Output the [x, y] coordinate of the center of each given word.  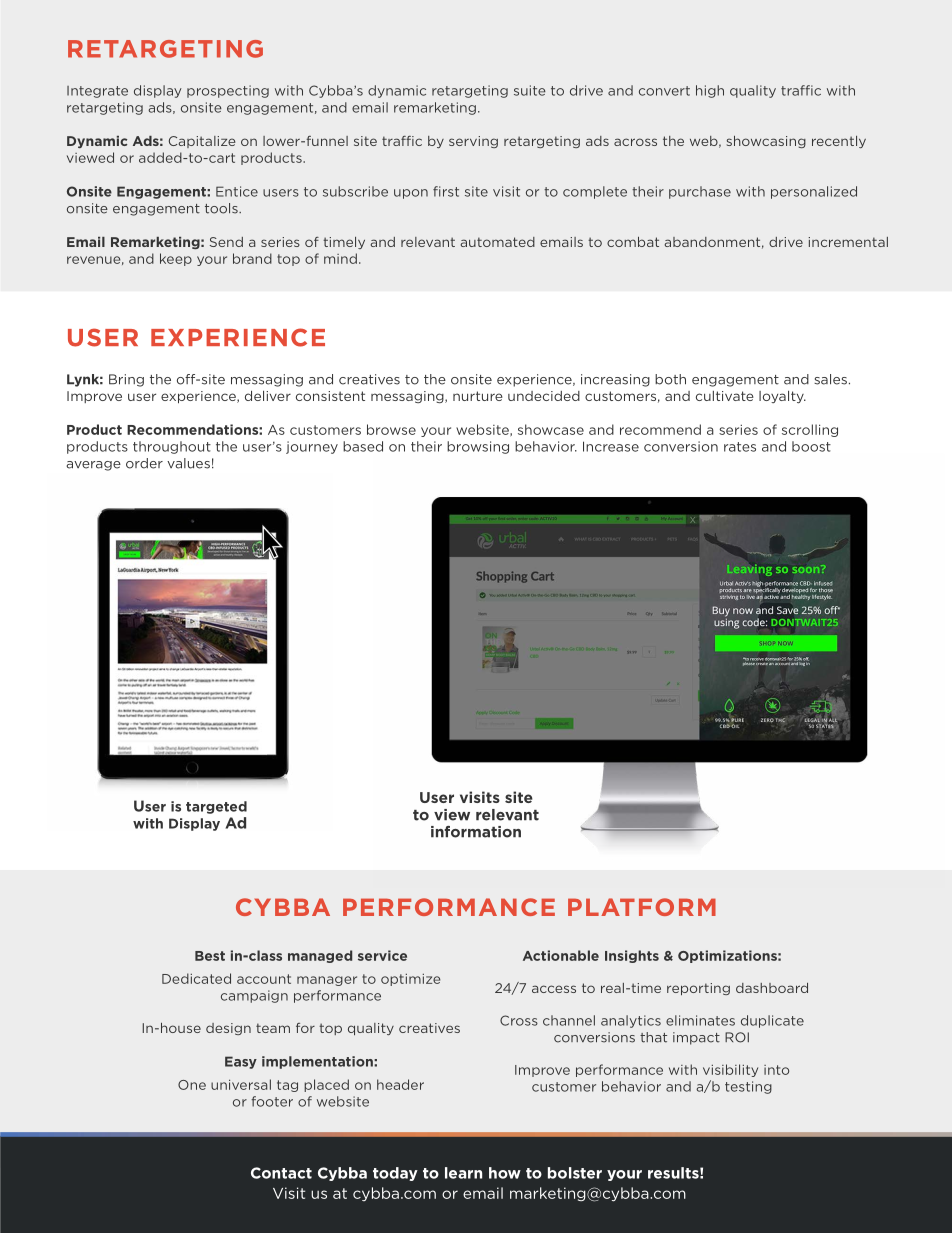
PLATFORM [642, 907]
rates [740, 447]
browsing [478, 447]
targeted [216, 807]
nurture [478, 396]
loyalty [782, 397]
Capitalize [202, 142]
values [188, 463]
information [476, 832]
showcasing [766, 142]
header [400, 1084]
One [192, 1085]
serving [473, 142]
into [776, 1070]
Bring [126, 380]
